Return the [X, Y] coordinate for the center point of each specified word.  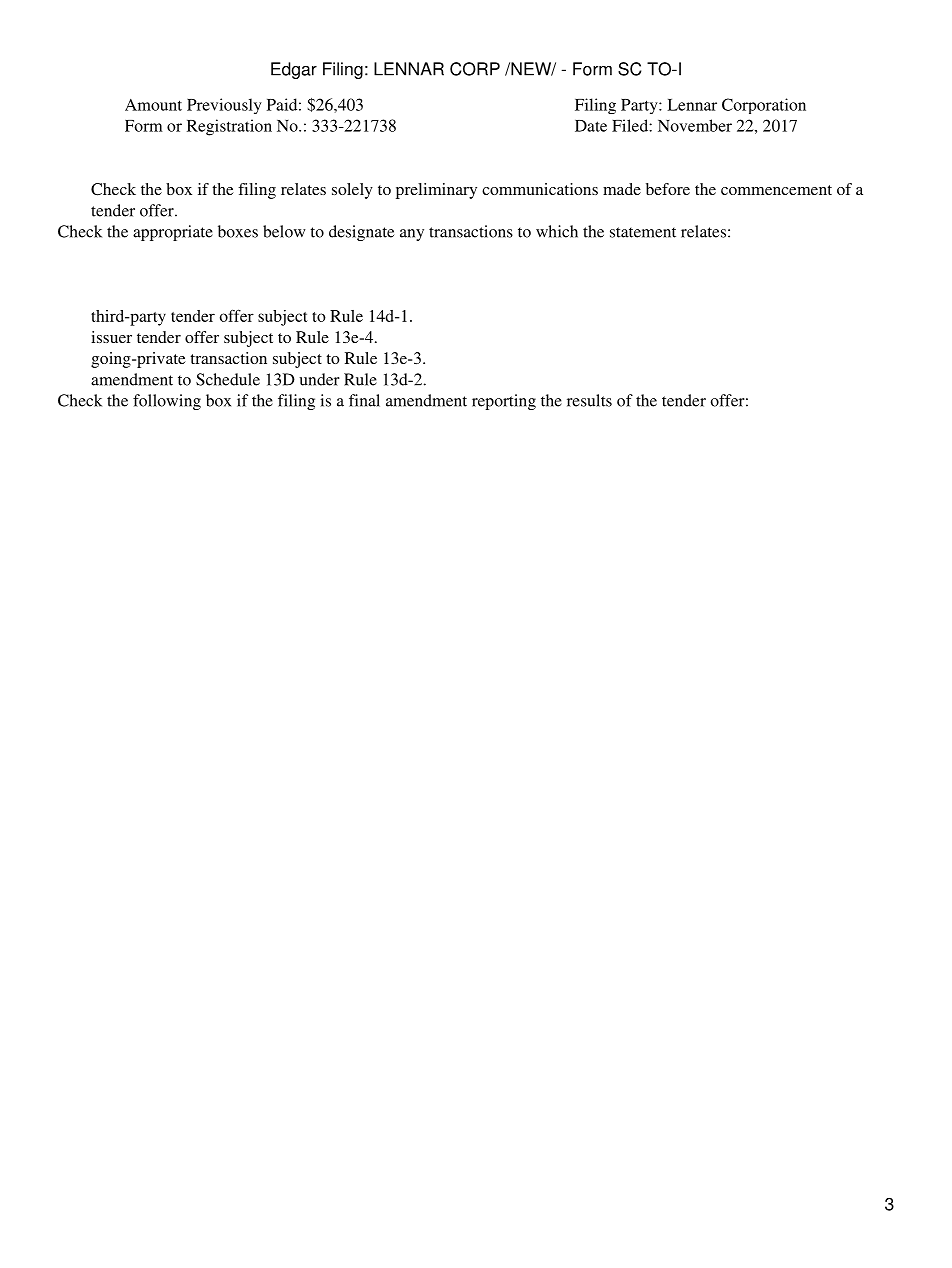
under [319, 379]
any [412, 235]
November [695, 125]
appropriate [173, 233]
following [167, 402]
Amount [153, 105]
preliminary [436, 191]
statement [643, 232]
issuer [111, 337]
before [668, 189]
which [557, 231]
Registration [229, 127]
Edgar [294, 70]
